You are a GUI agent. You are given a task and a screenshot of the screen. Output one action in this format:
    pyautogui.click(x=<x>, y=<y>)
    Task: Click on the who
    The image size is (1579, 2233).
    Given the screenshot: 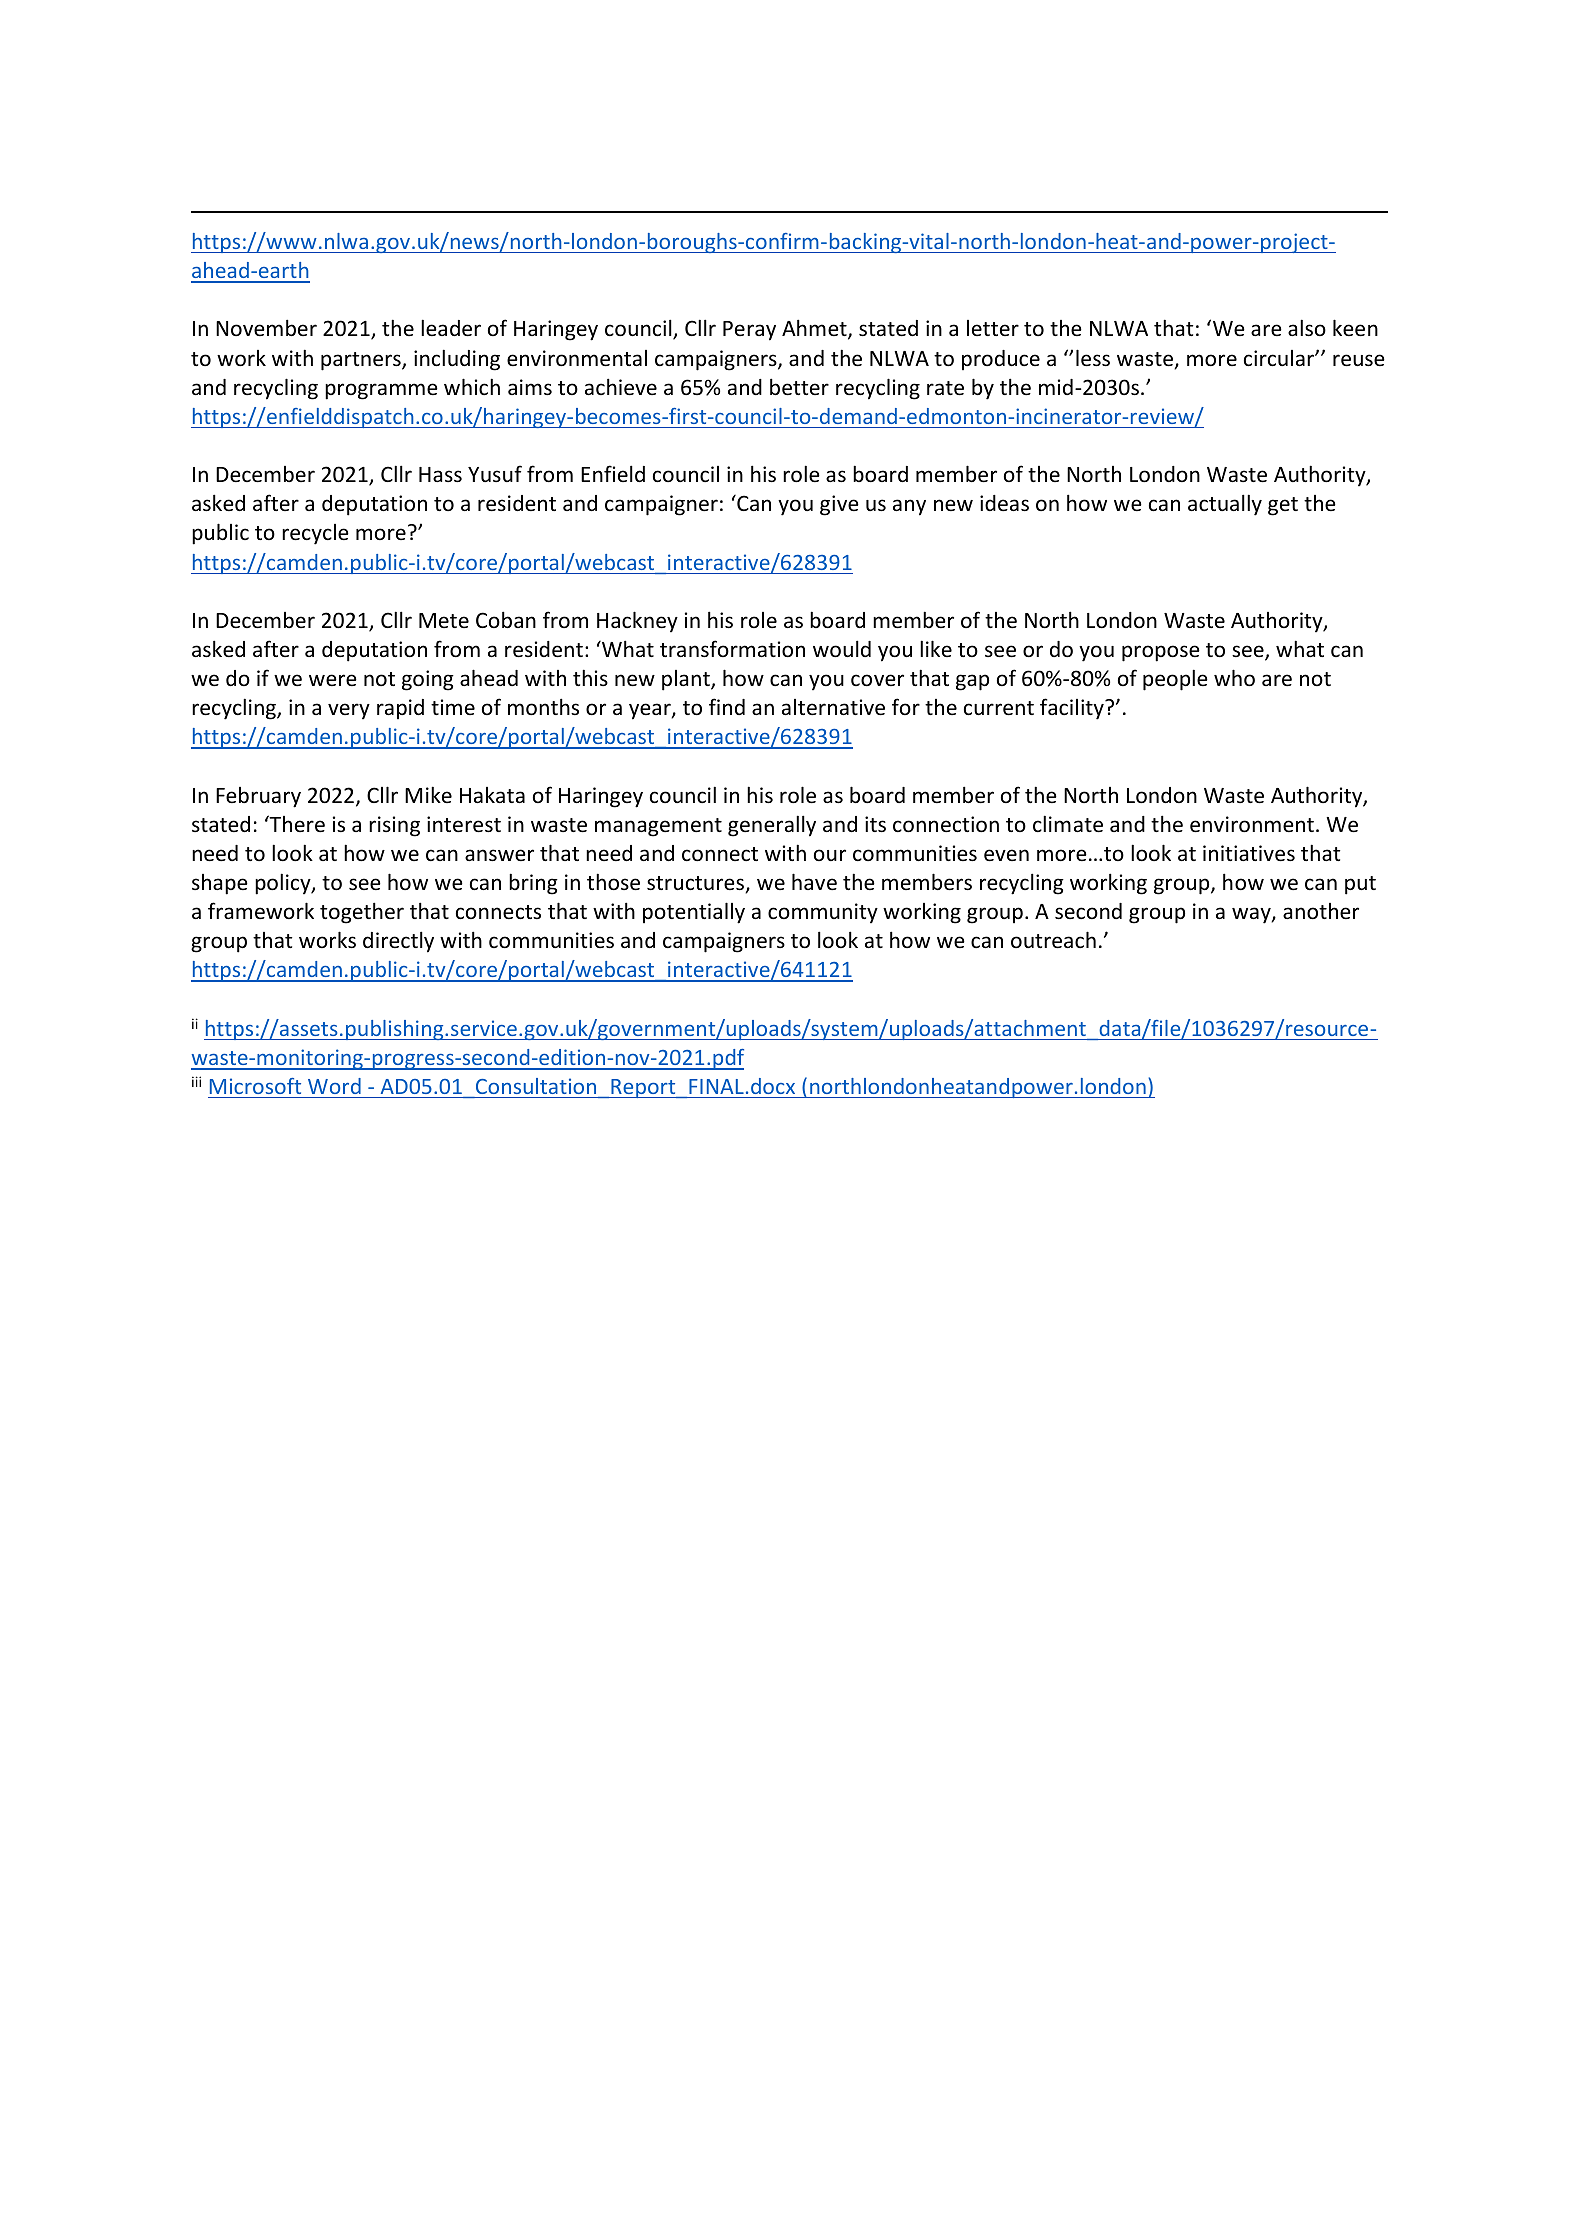 What is the action you would take?
    pyautogui.click(x=1234, y=678)
